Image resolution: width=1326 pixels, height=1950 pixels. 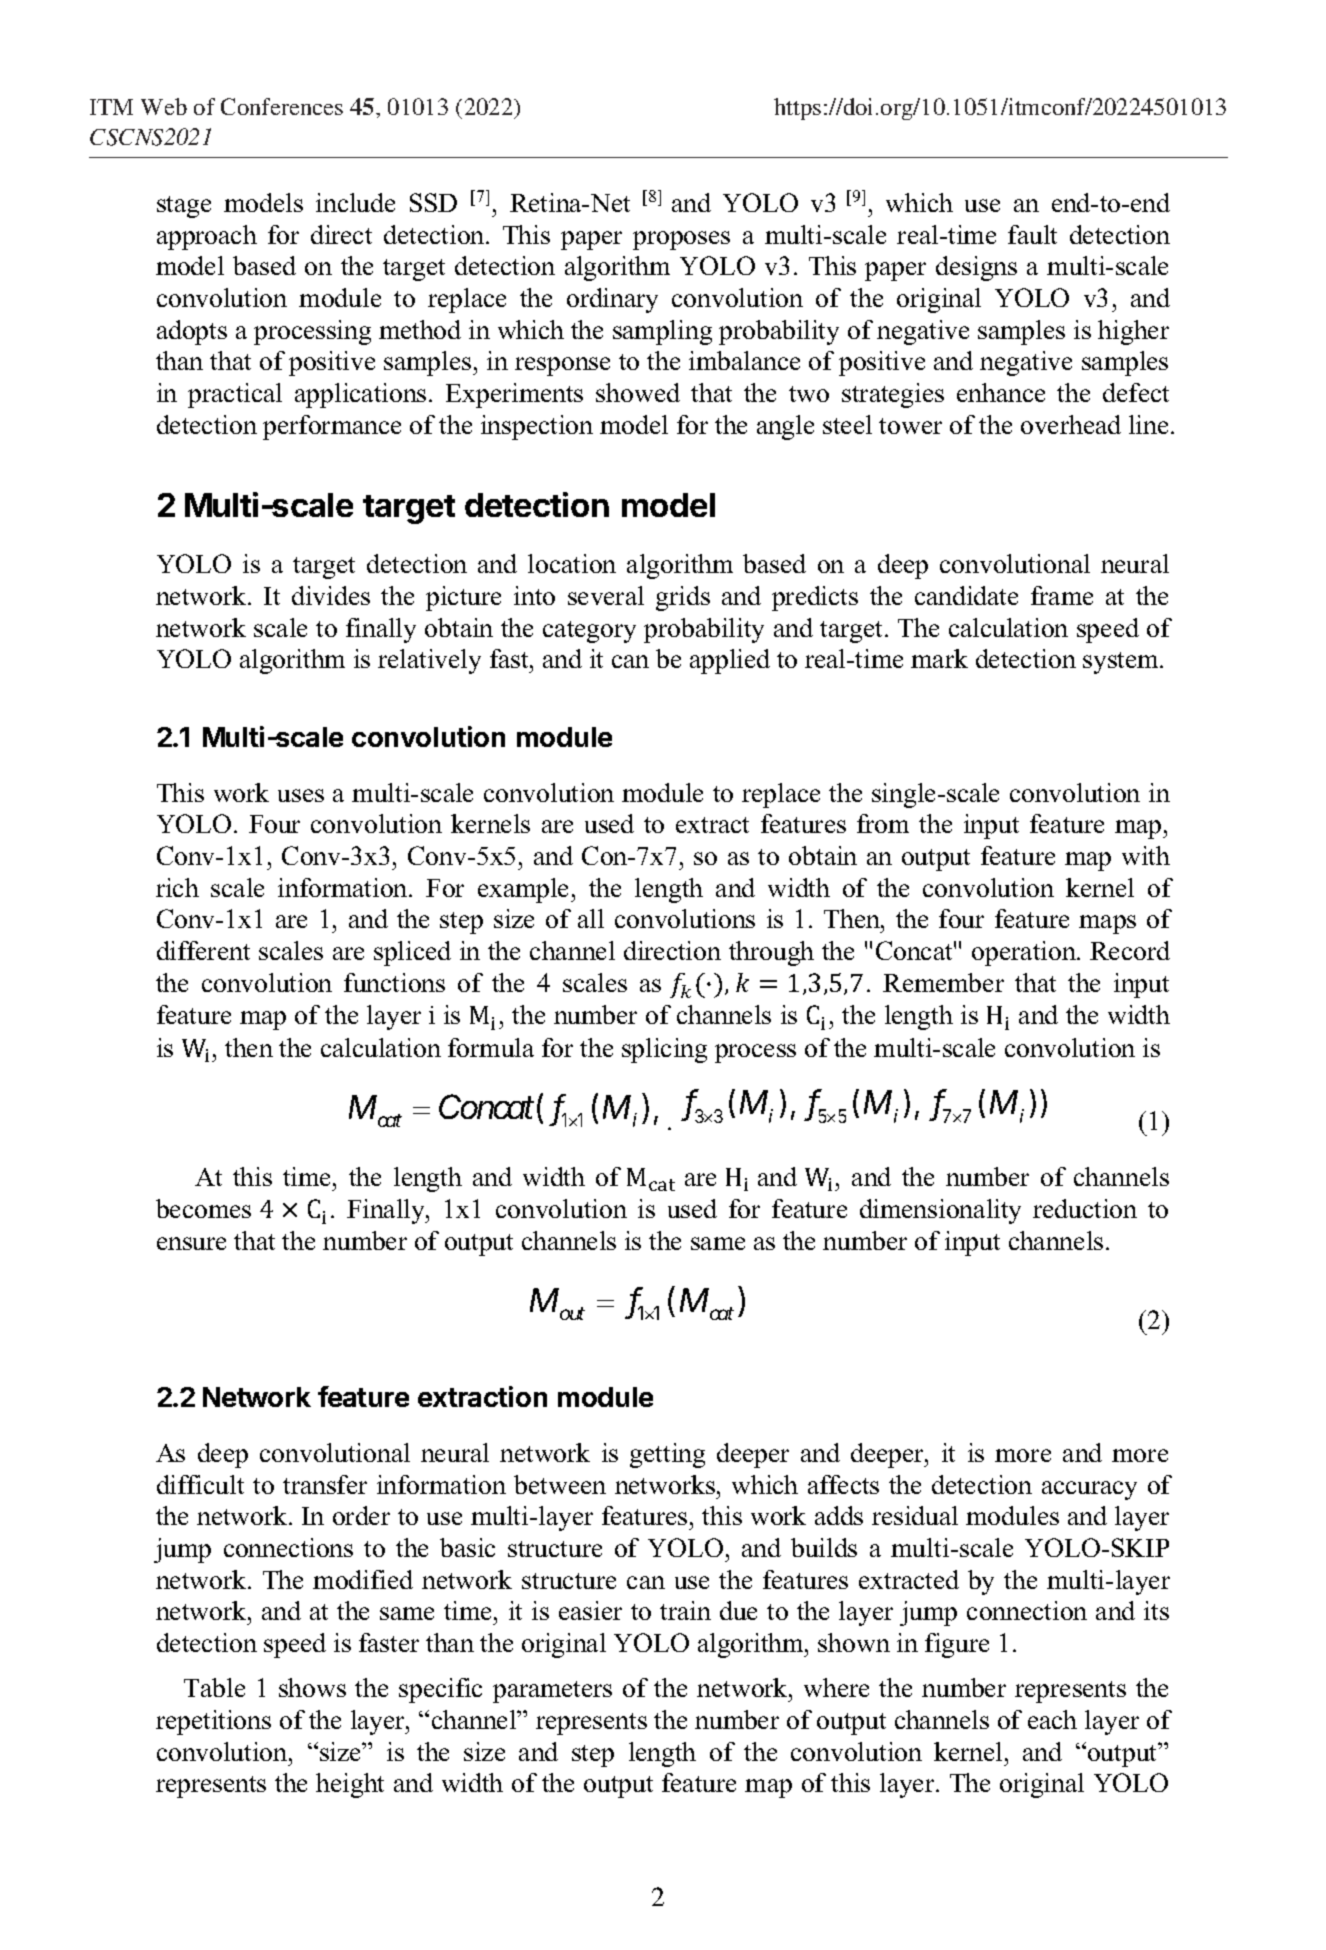 What do you see at coordinates (191, 1243) in the image?
I see `ensure` at bounding box center [191, 1243].
